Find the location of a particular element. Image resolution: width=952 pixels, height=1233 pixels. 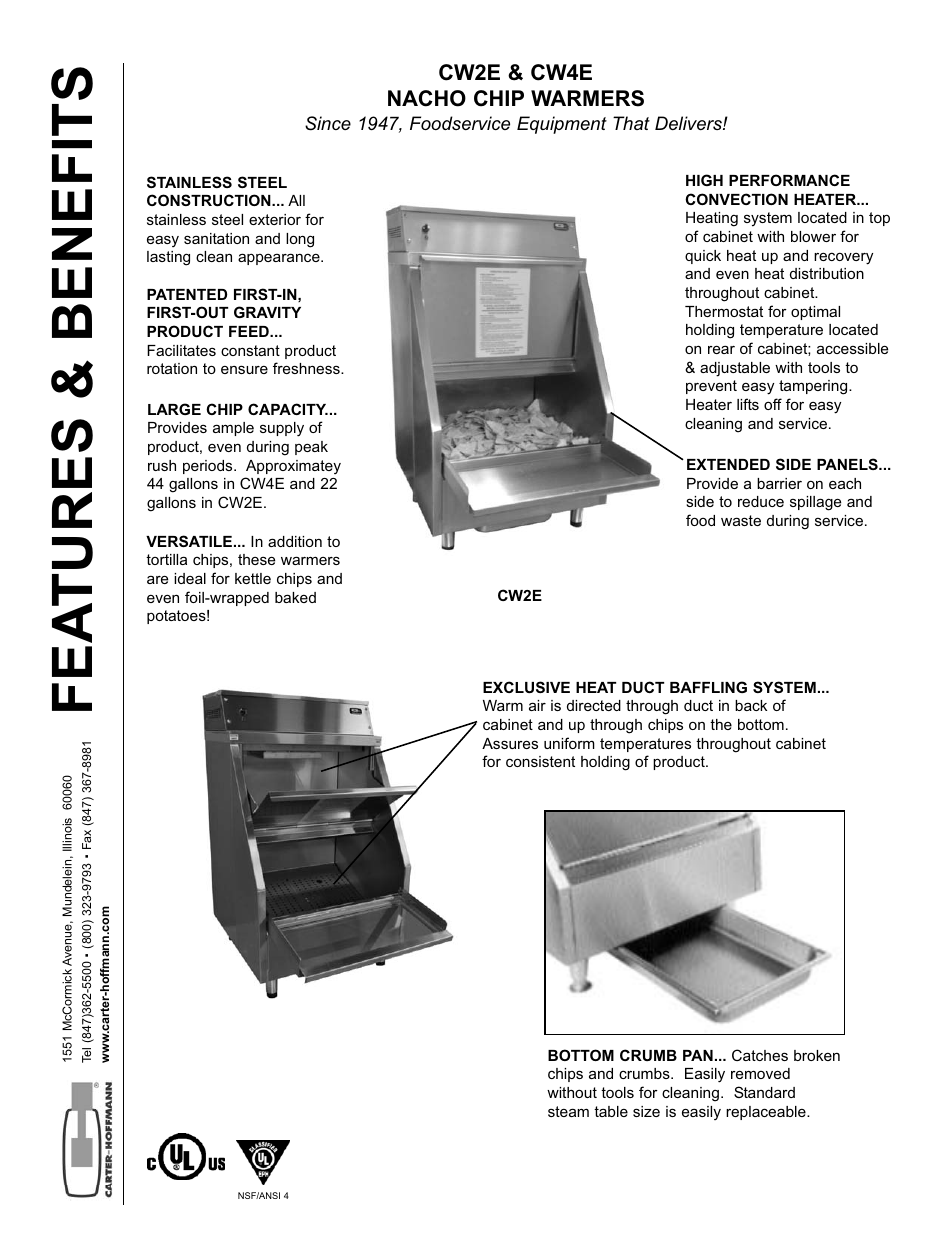

rear is located at coordinates (721, 349).
